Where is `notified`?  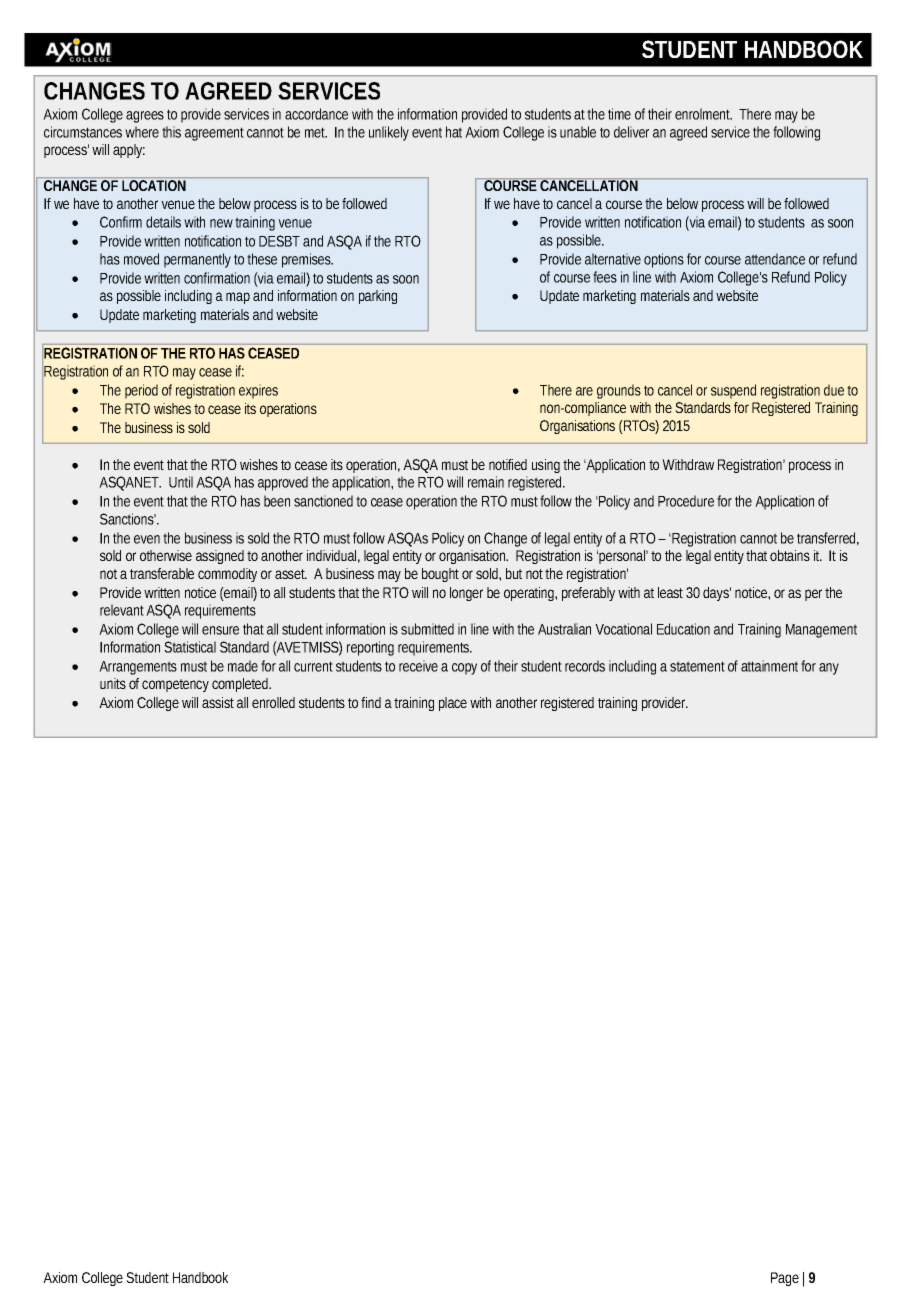
notified is located at coordinates (508, 464).
